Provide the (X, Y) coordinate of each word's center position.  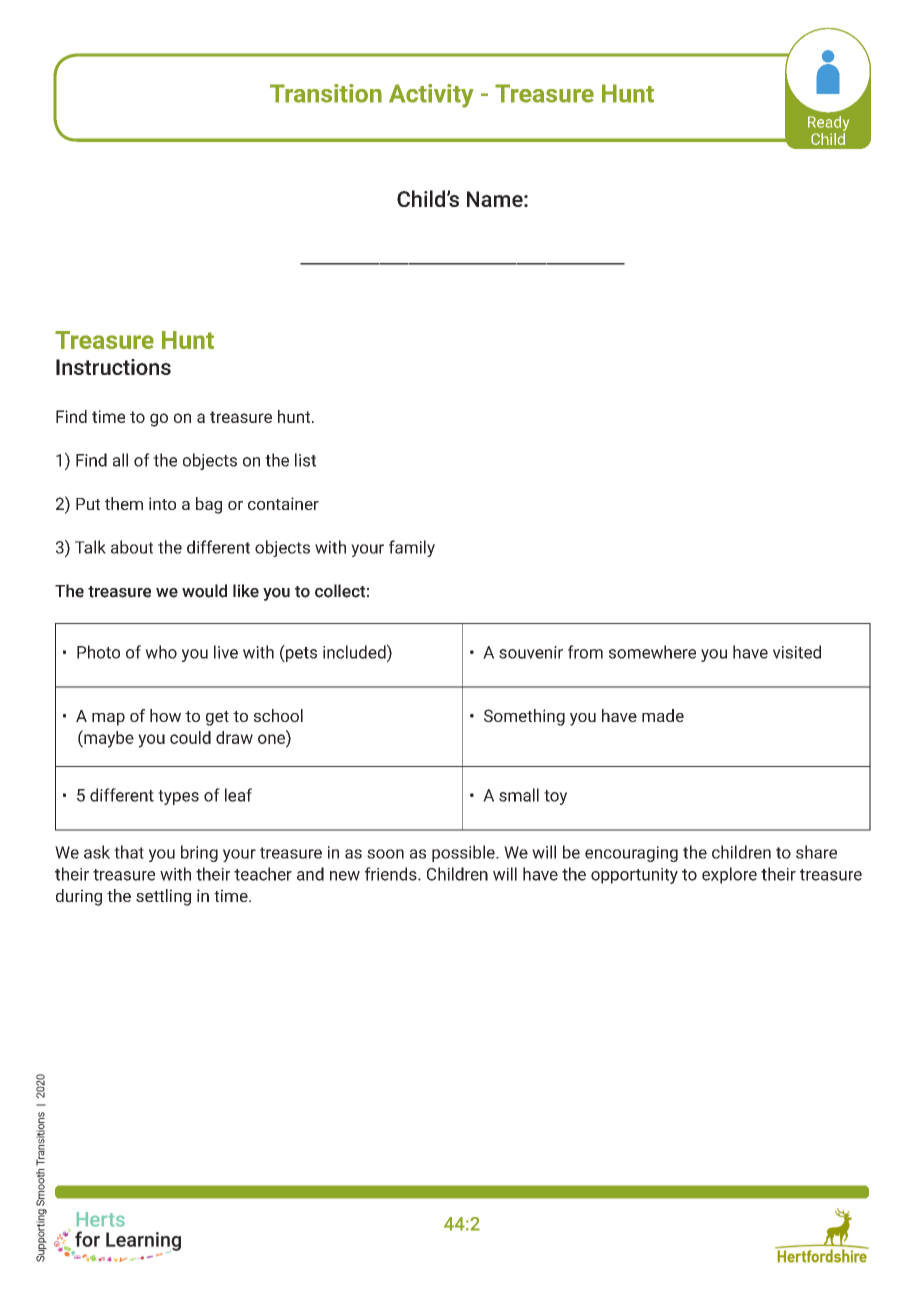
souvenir (531, 652)
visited (797, 652)
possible (464, 853)
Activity (431, 96)
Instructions (113, 367)
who (161, 652)
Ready (828, 123)
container (283, 503)
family (412, 548)
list (305, 460)
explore (729, 875)
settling (163, 897)
